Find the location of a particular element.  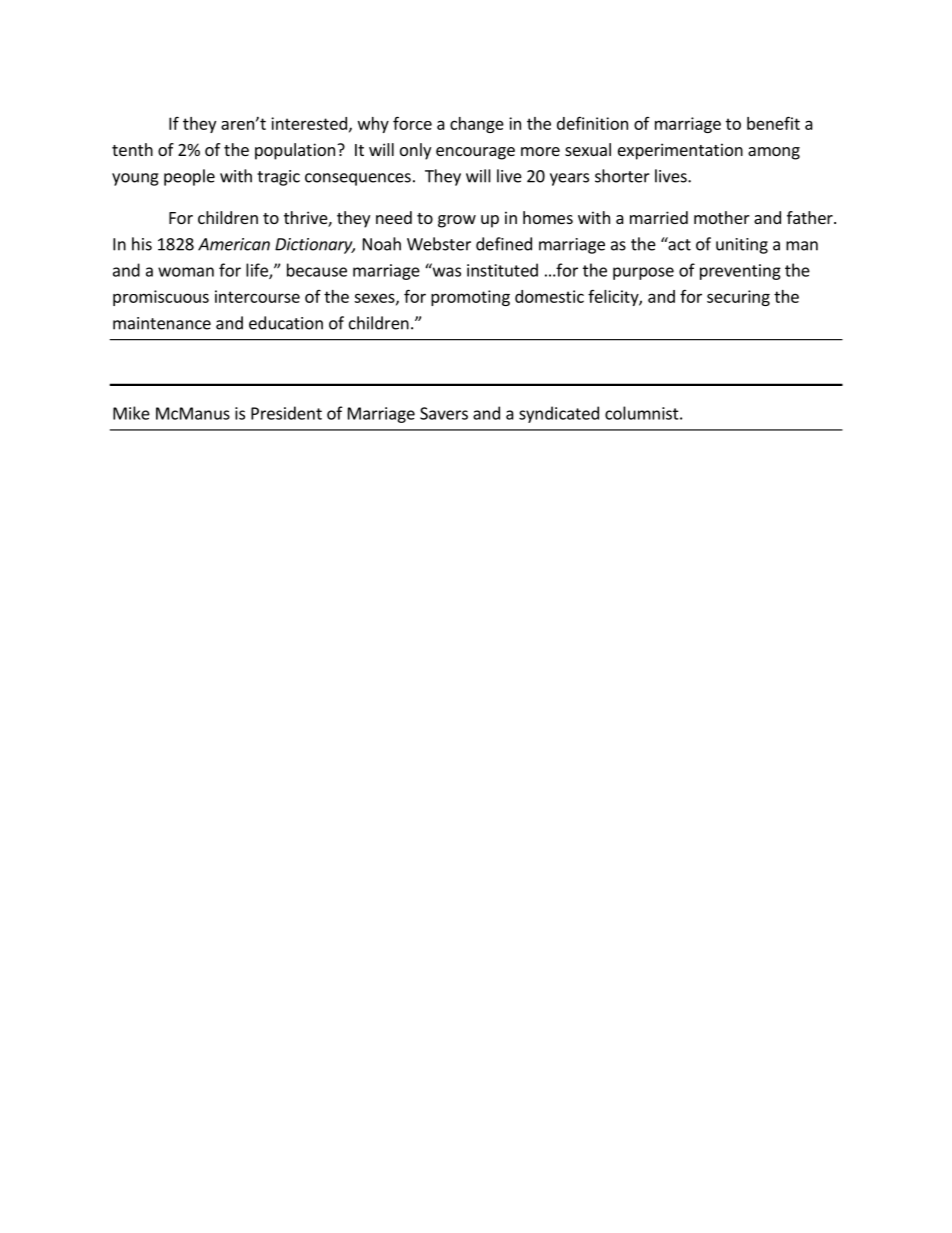

interested is located at coordinates (309, 123).
